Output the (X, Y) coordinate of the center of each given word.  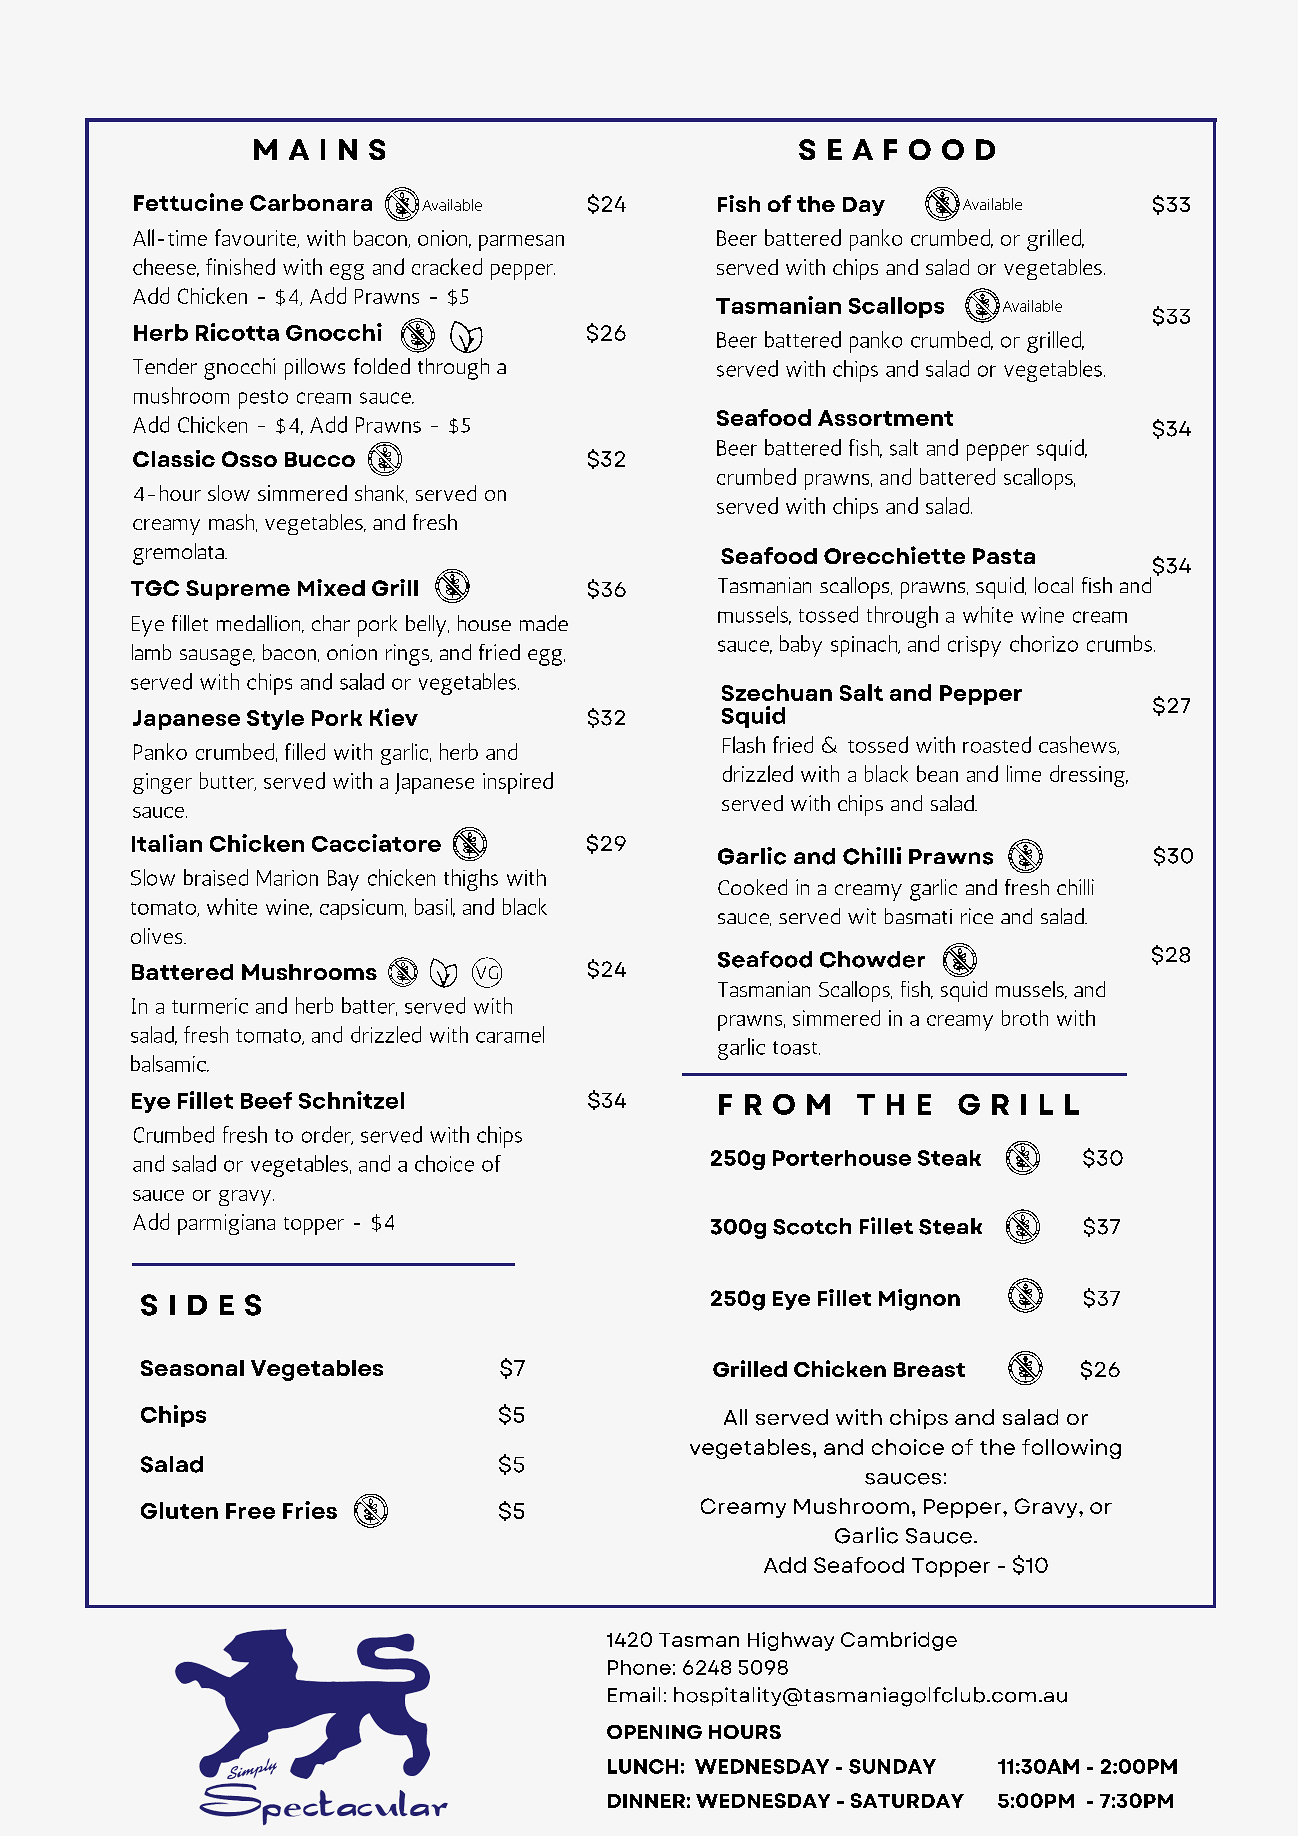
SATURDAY (907, 1800)
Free (250, 1511)
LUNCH (643, 1766)
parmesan (521, 243)
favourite (257, 238)
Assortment (885, 418)
